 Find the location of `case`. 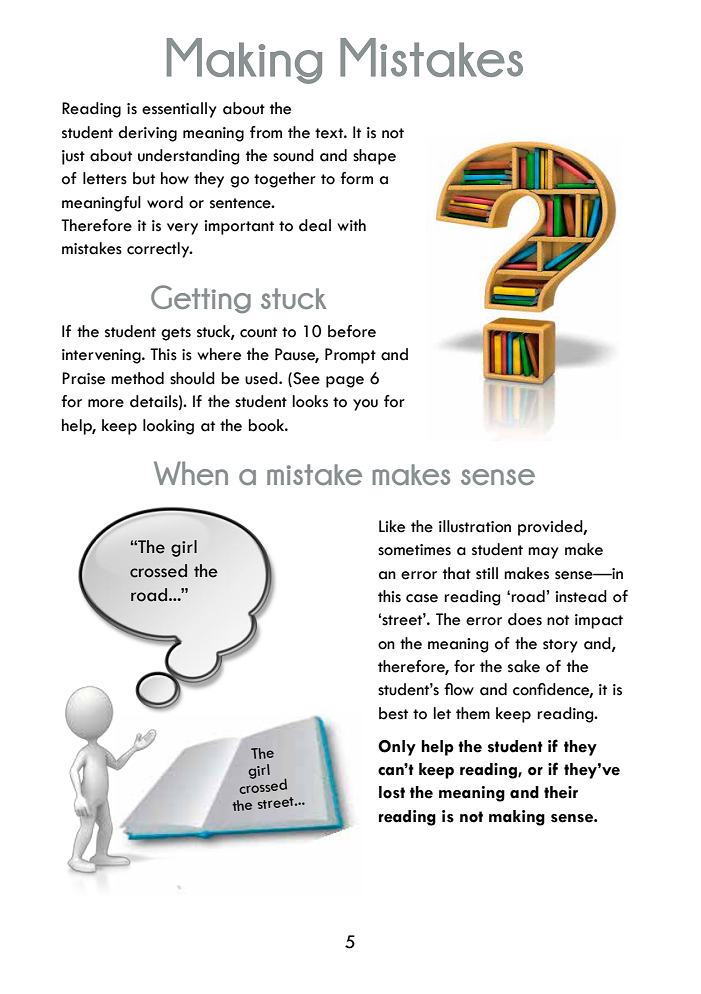

case is located at coordinates (422, 598).
